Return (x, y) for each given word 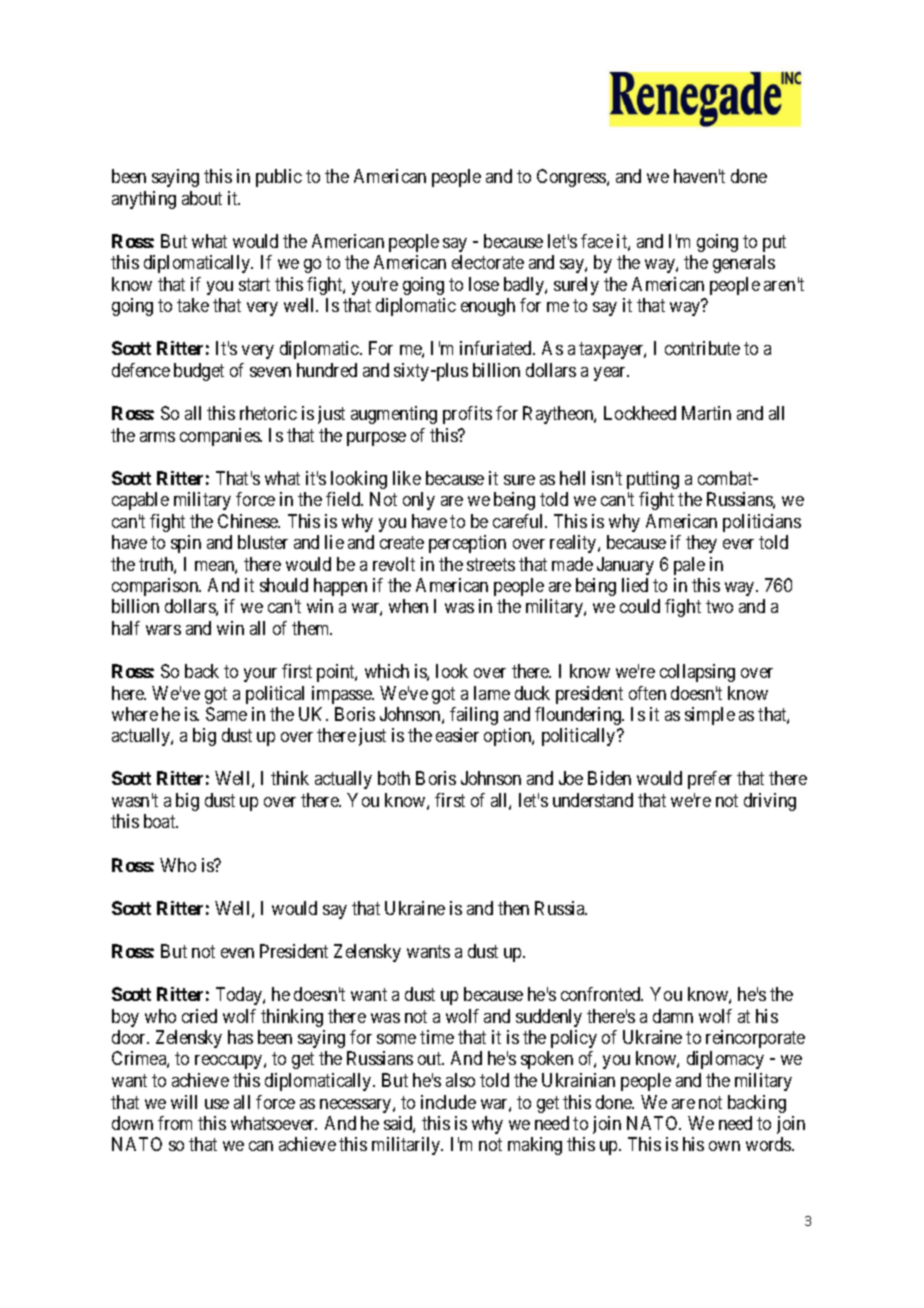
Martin (706, 413)
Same (226, 714)
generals (744, 264)
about (202, 198)
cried (199, 1016)
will (184, 1102)
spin (186, 544)
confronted (602, 994)
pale (689, 566)
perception (467, 544)
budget (199, 372)
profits (467, 415)
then (513, 908)
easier (457, 735)
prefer (710, 780)
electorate (488, 262)
